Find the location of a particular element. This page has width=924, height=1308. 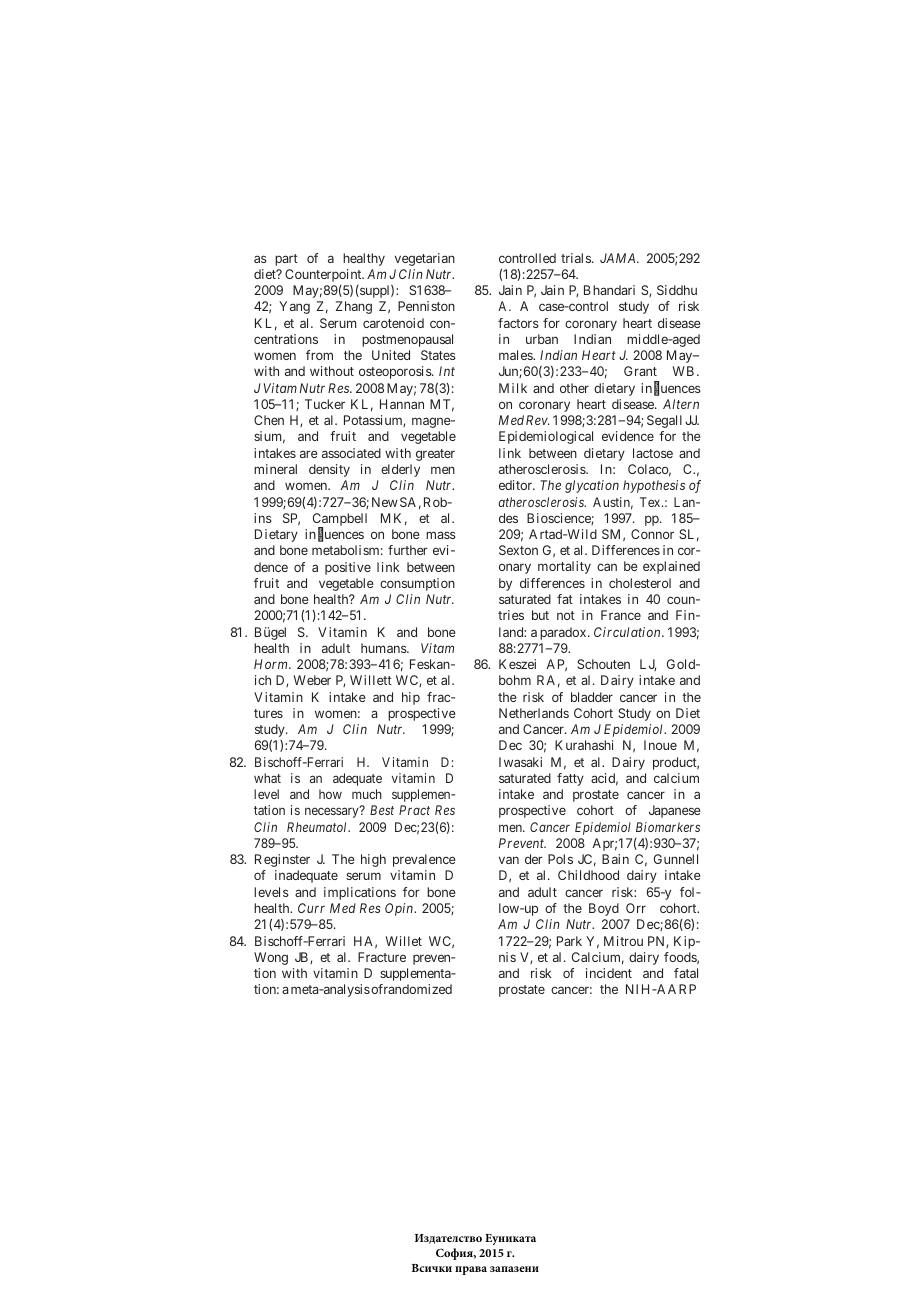

Wong is located at coordinates (271, 958).
